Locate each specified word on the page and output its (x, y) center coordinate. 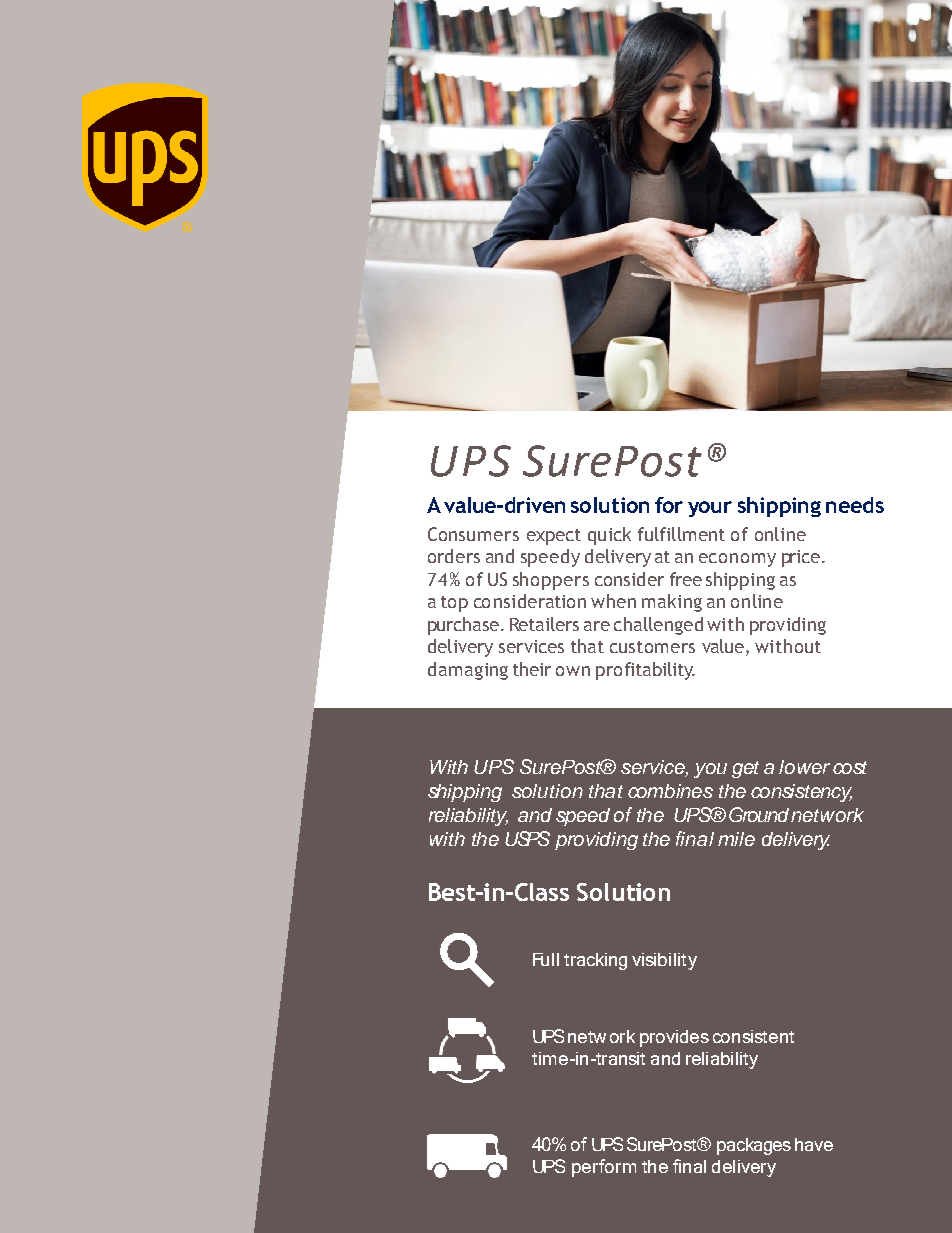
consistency (801, 793)
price (801, 558)
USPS (527, 838)
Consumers (473, 534)
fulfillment (681, 534)
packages (754, 1146)
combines (670, 791)
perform (604, 1168)
